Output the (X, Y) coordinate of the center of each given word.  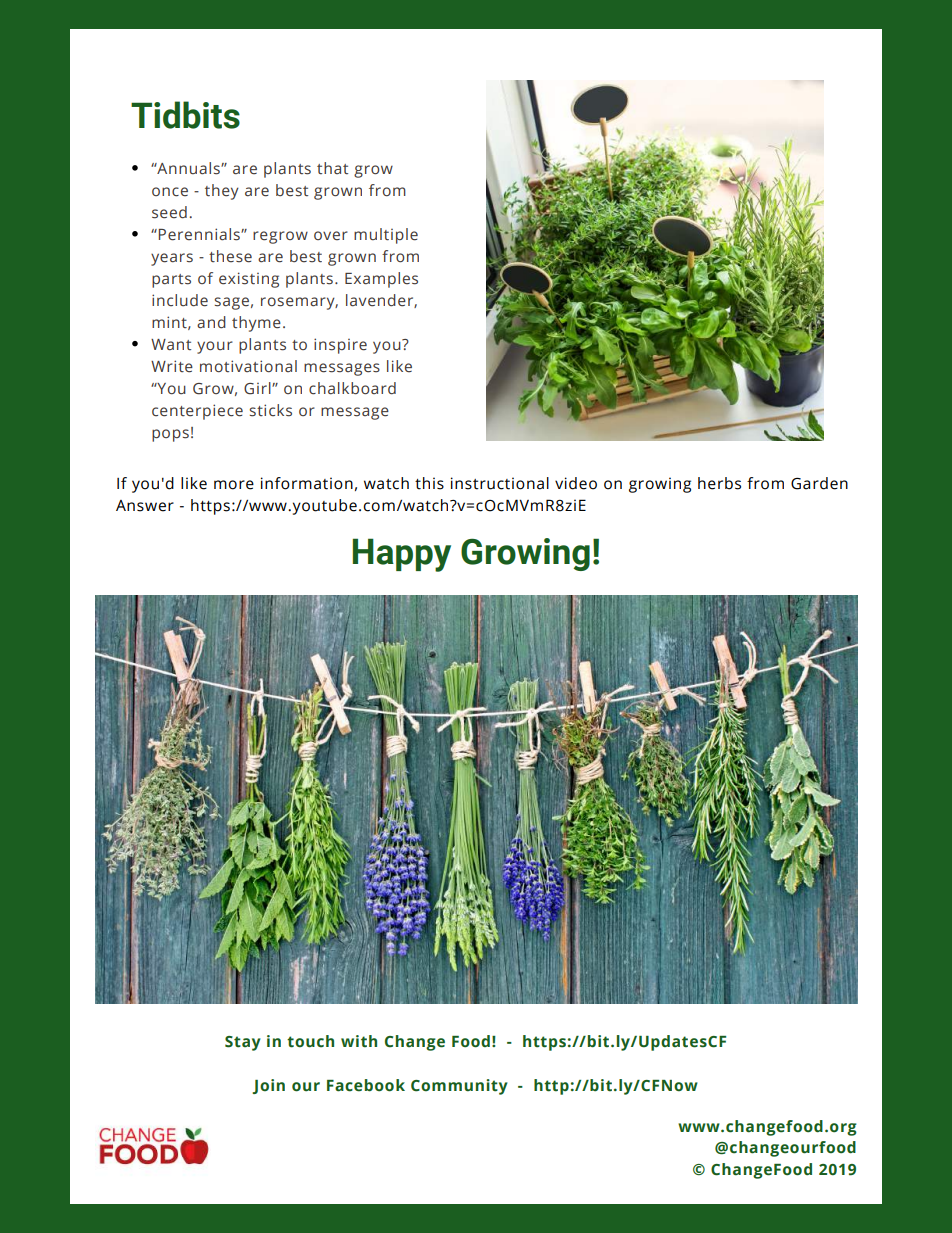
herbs (719, 483)
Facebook (366, 1085)
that (332, 168)
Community (459, 1087)
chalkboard (352, 388)
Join (268, 1086)
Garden (819, 483)
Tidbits (185, 115)
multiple (386, 236)
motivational (248, 366)
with (359, 1041)
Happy (402, 555)
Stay (243, 1043)
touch (310, 1041)
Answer (145, 506)
